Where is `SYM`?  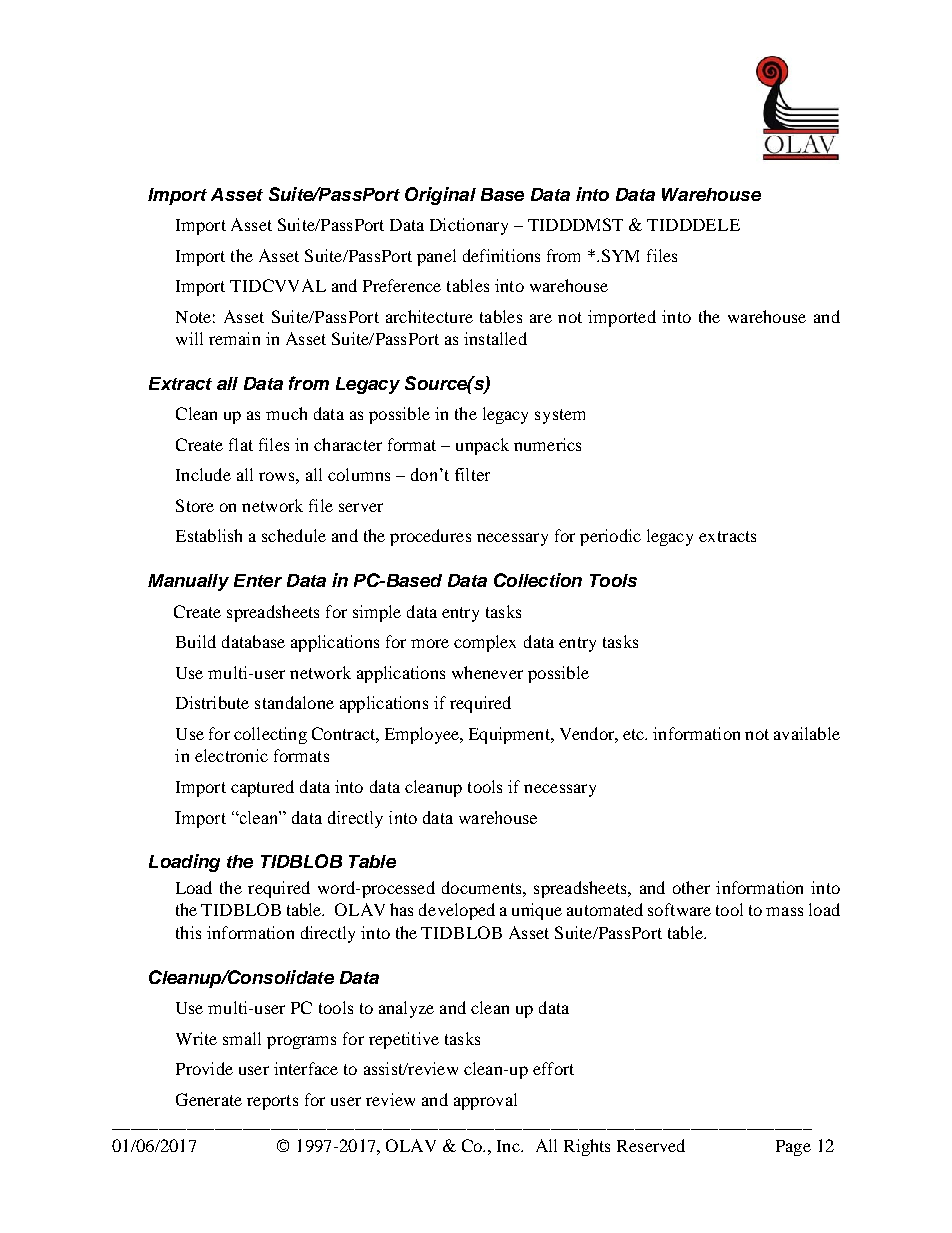
SYM is located at coordinates (620, 255).
